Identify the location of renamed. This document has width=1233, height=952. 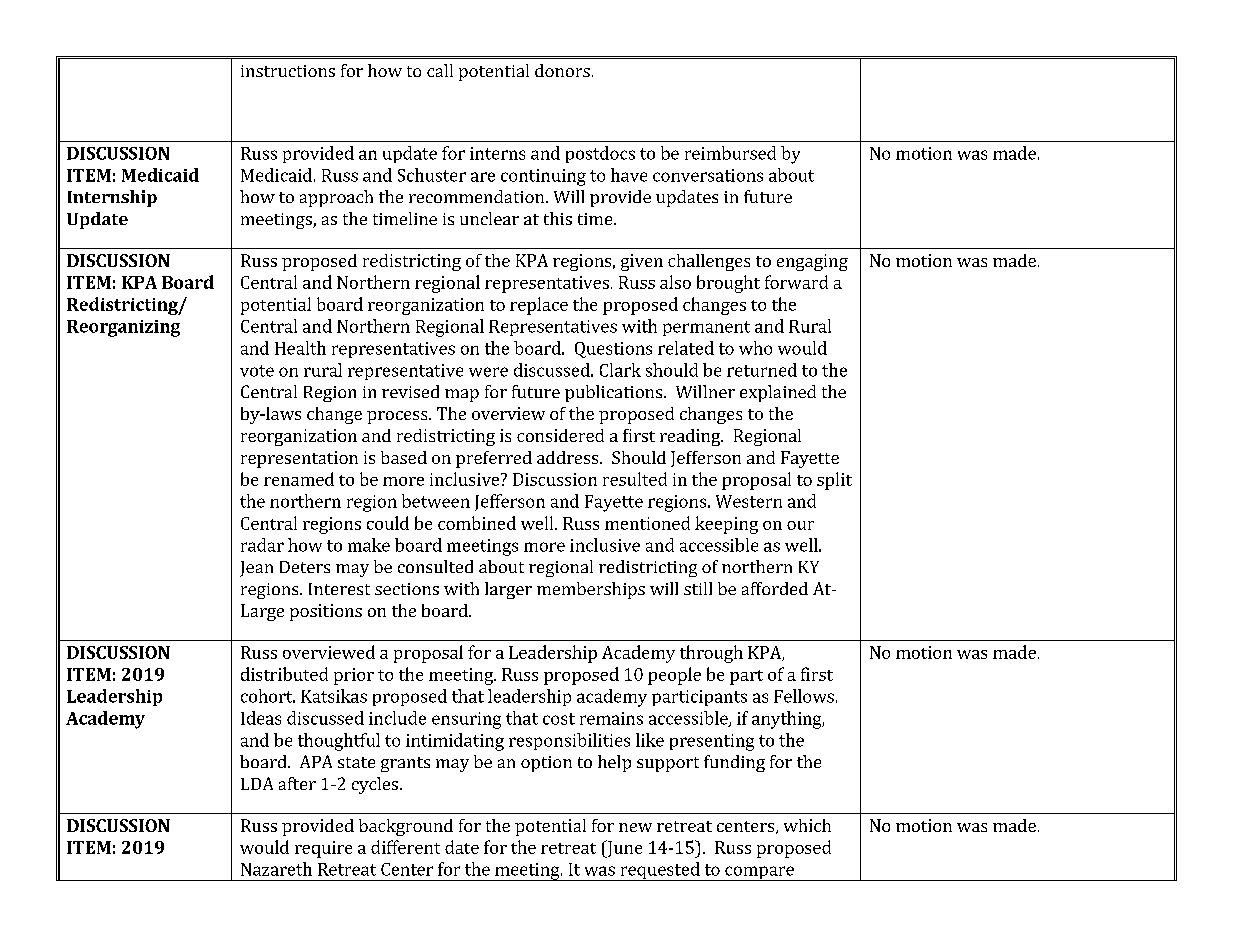
(299, 479).
